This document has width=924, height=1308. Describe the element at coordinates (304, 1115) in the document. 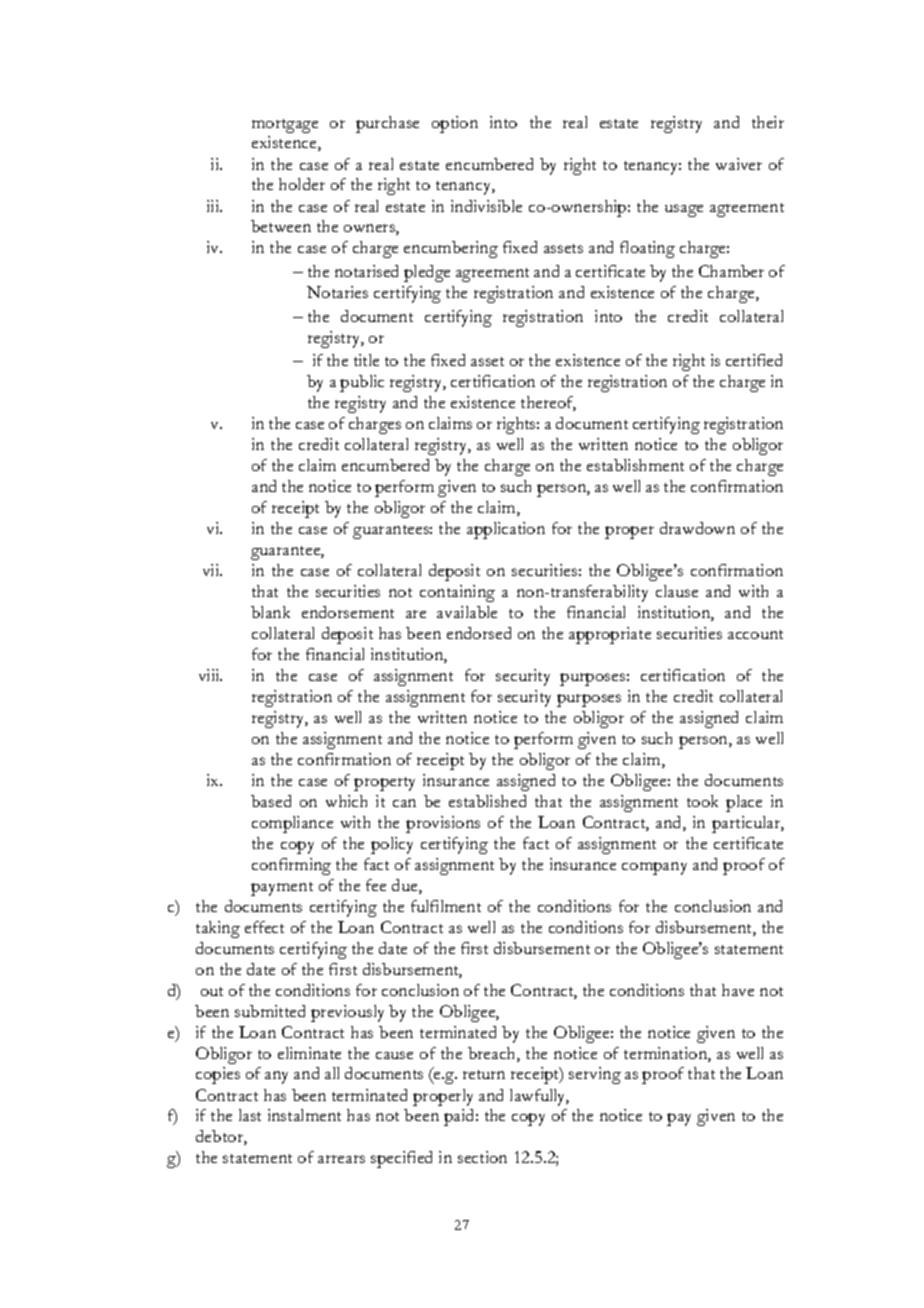

I see `instalment` at that location.
